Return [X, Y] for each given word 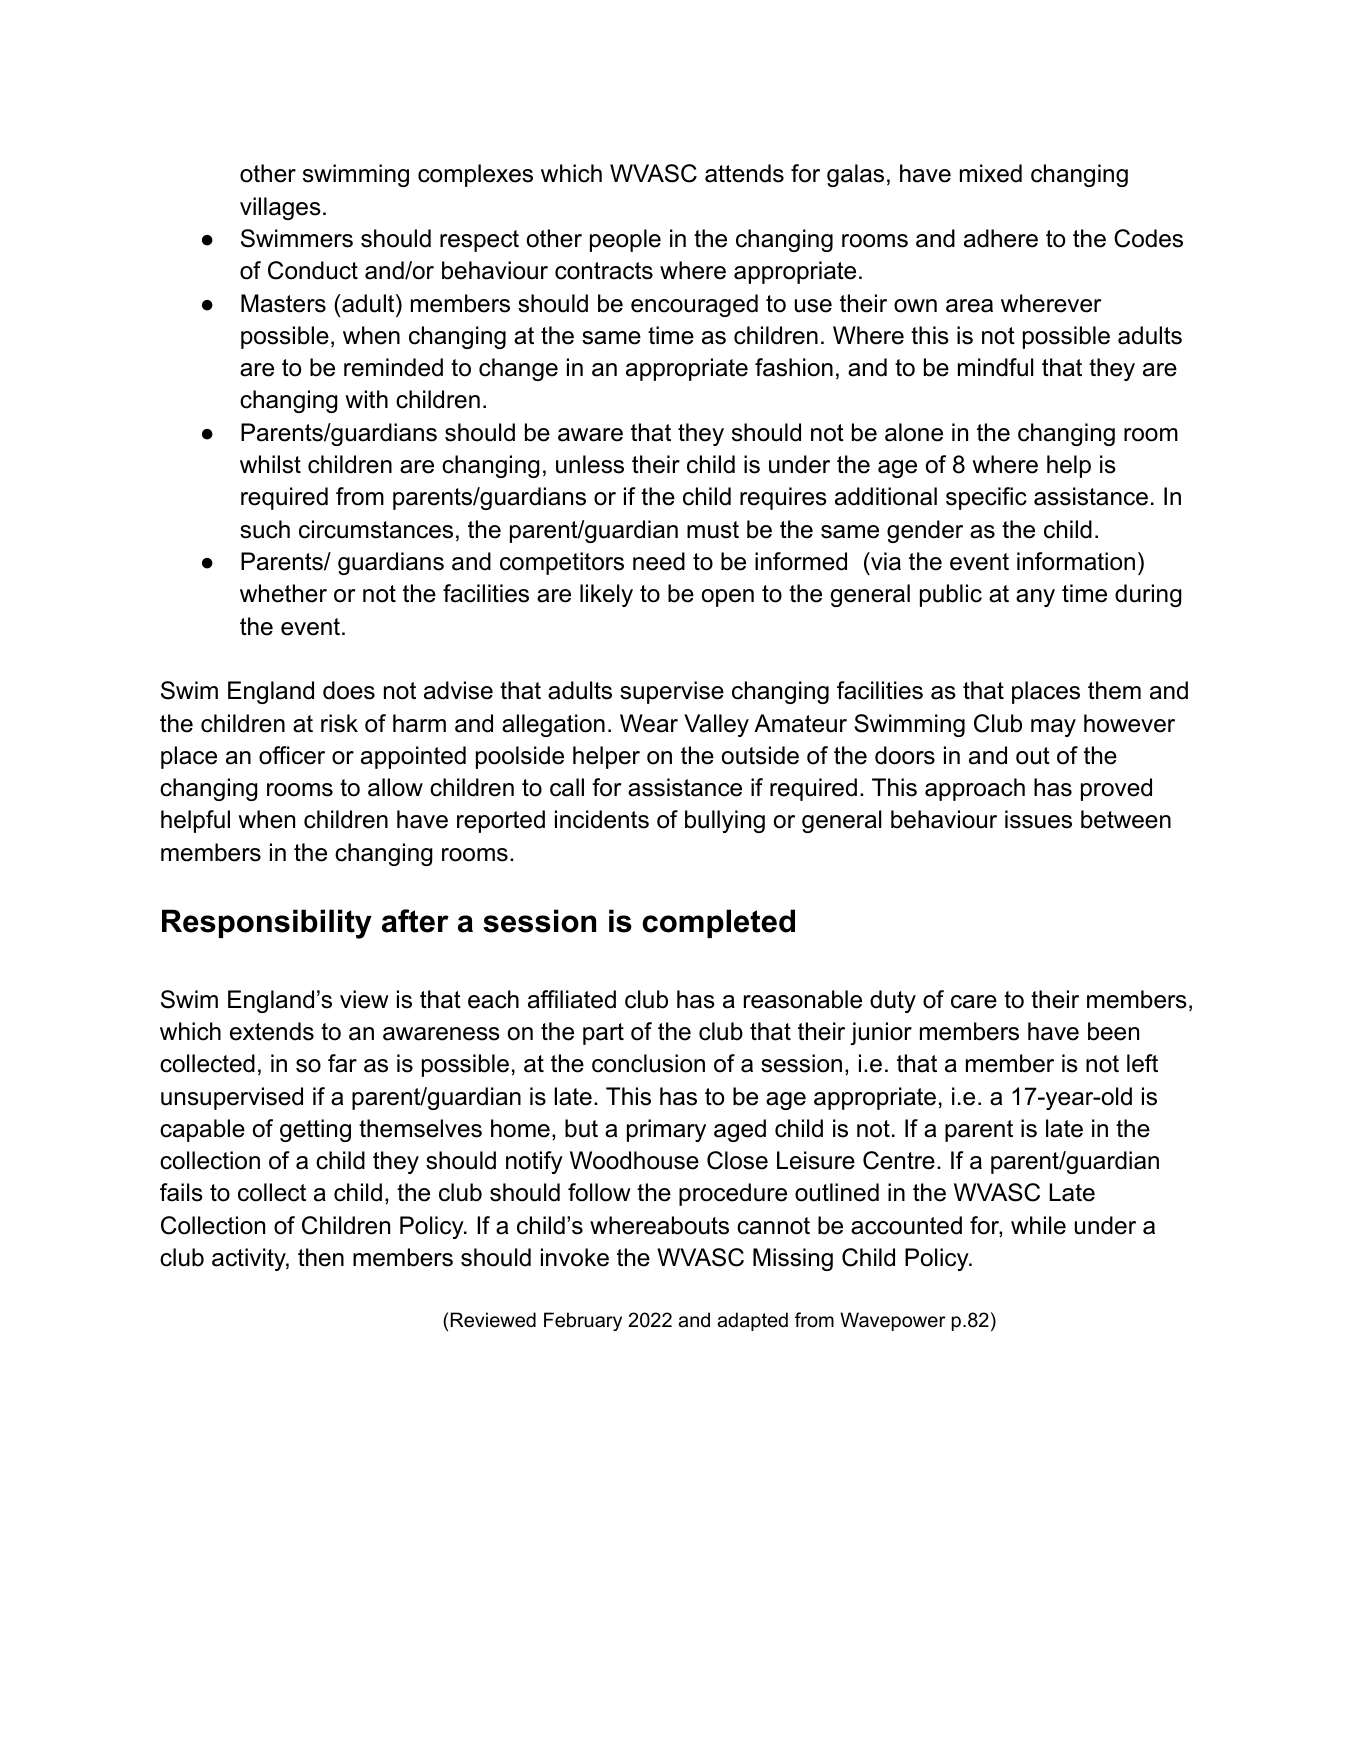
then [321, 1257]
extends [272, 1031]
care [974, 1002]
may [1053, 728]
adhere [1001, 238]
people [625, 240]
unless [590, 464]
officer [292, 755]
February [583, 1321]
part [603, 1034]
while [1038, 1225]
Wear [649, 723]
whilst [270, 464]
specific [986, 498]
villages [280, 208]
